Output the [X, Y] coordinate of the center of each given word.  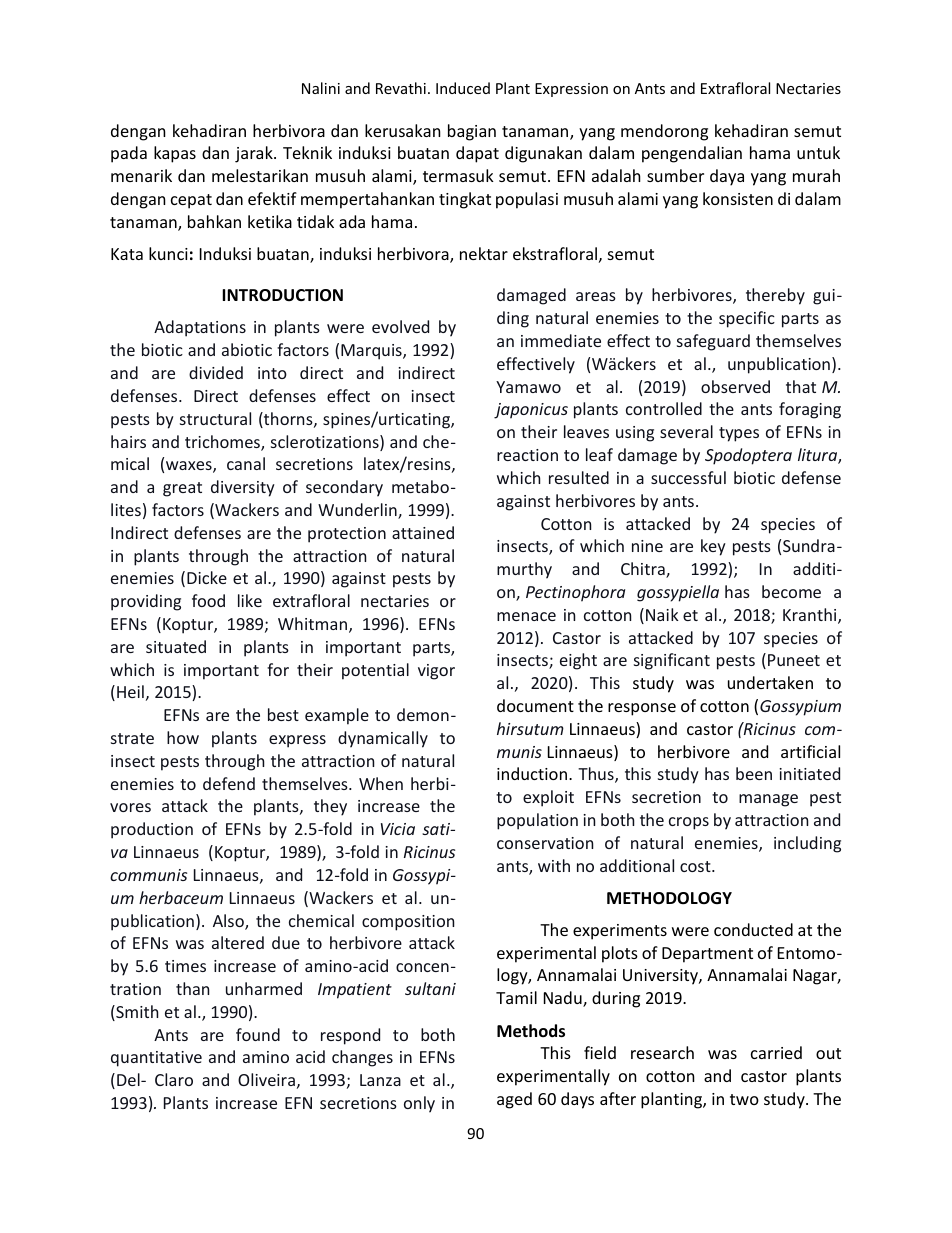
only [419, 1104]
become [791, 591]
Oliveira [266, 1079]
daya [727, 177]
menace [526, 616]
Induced [463, 88]
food [208, 600]
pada [129, 154]
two [744, 1099]
